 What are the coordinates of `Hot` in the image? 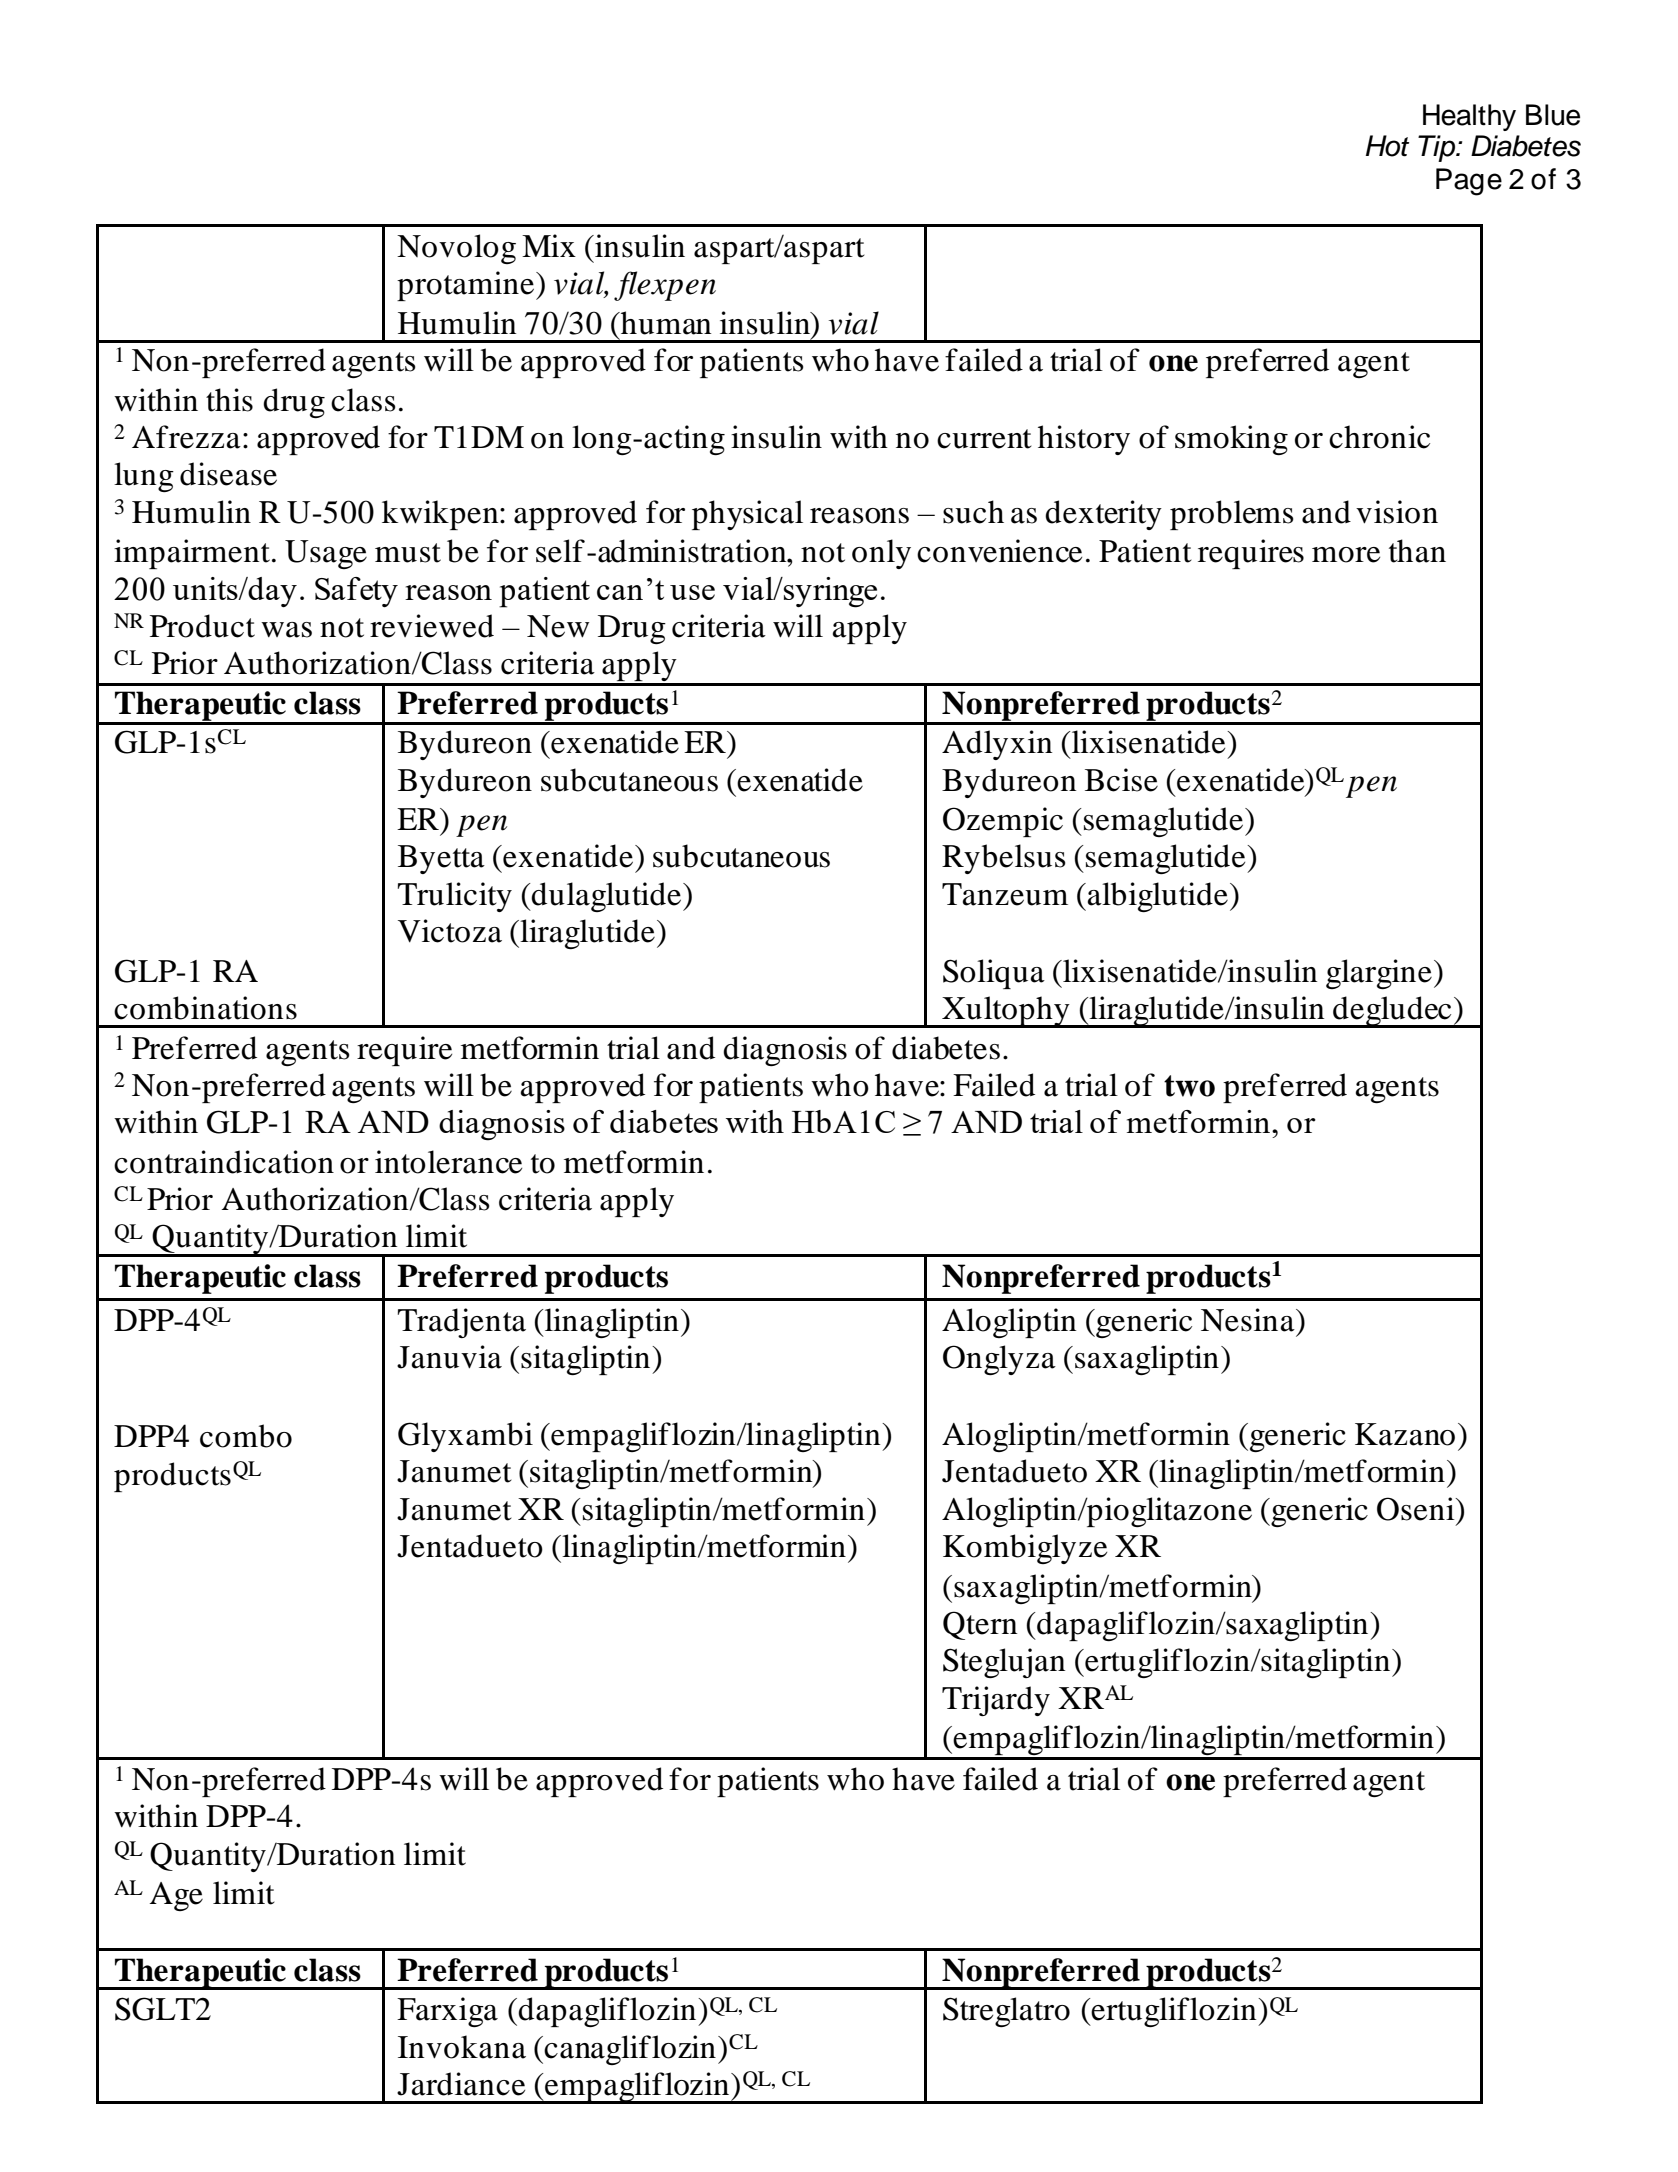 It's located at (1387, 146).
